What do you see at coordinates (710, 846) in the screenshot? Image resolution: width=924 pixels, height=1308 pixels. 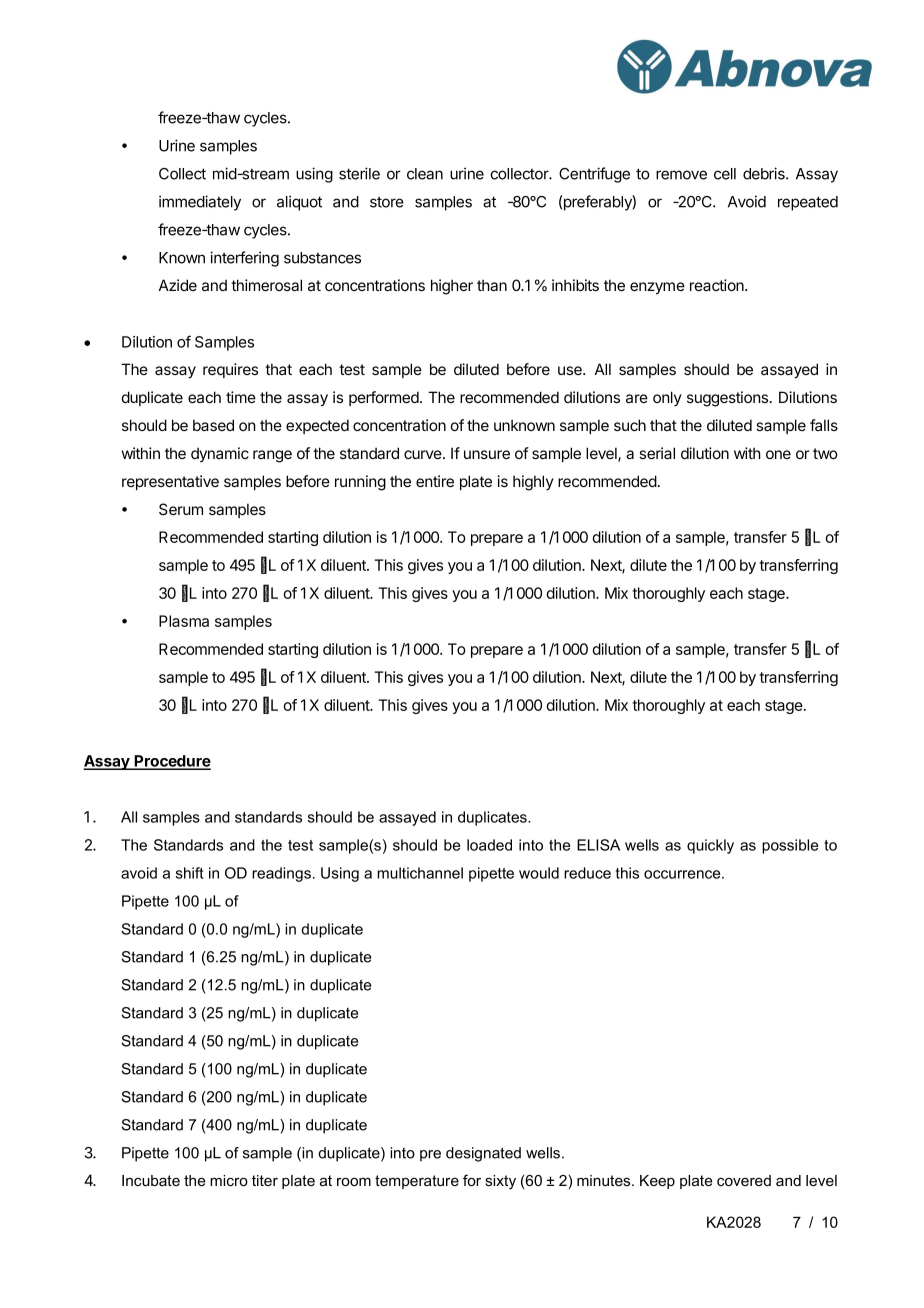 I see `quickly` at bounding box center [710, 846].
